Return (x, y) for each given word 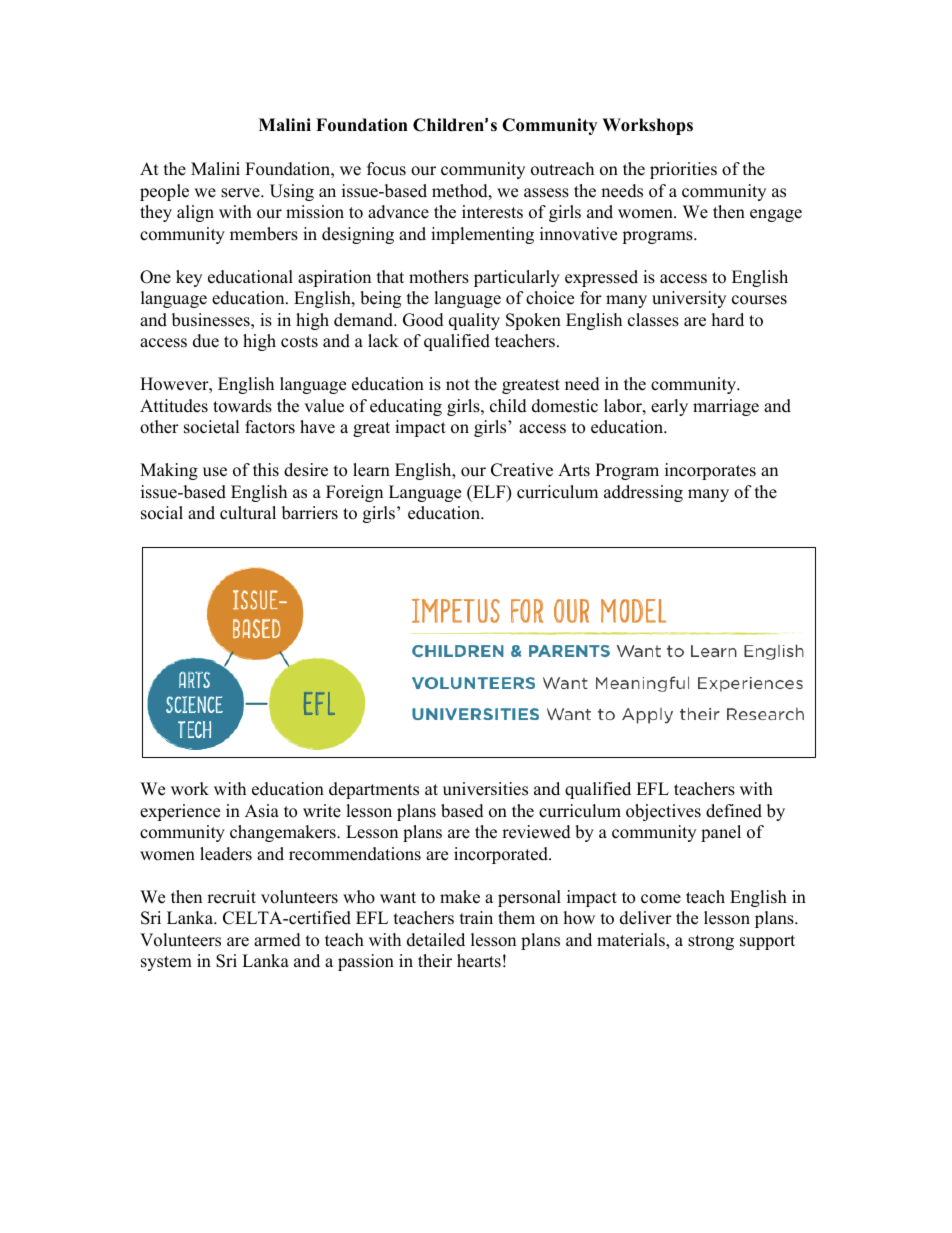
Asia (262, 811)
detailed (436, 940)
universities (485, 789)
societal (212, 427)
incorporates (710, 471)
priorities (683, 170)
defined (734, 811)
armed (277, 940)
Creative (522, 470)
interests (492, 212)
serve (241, 193)
